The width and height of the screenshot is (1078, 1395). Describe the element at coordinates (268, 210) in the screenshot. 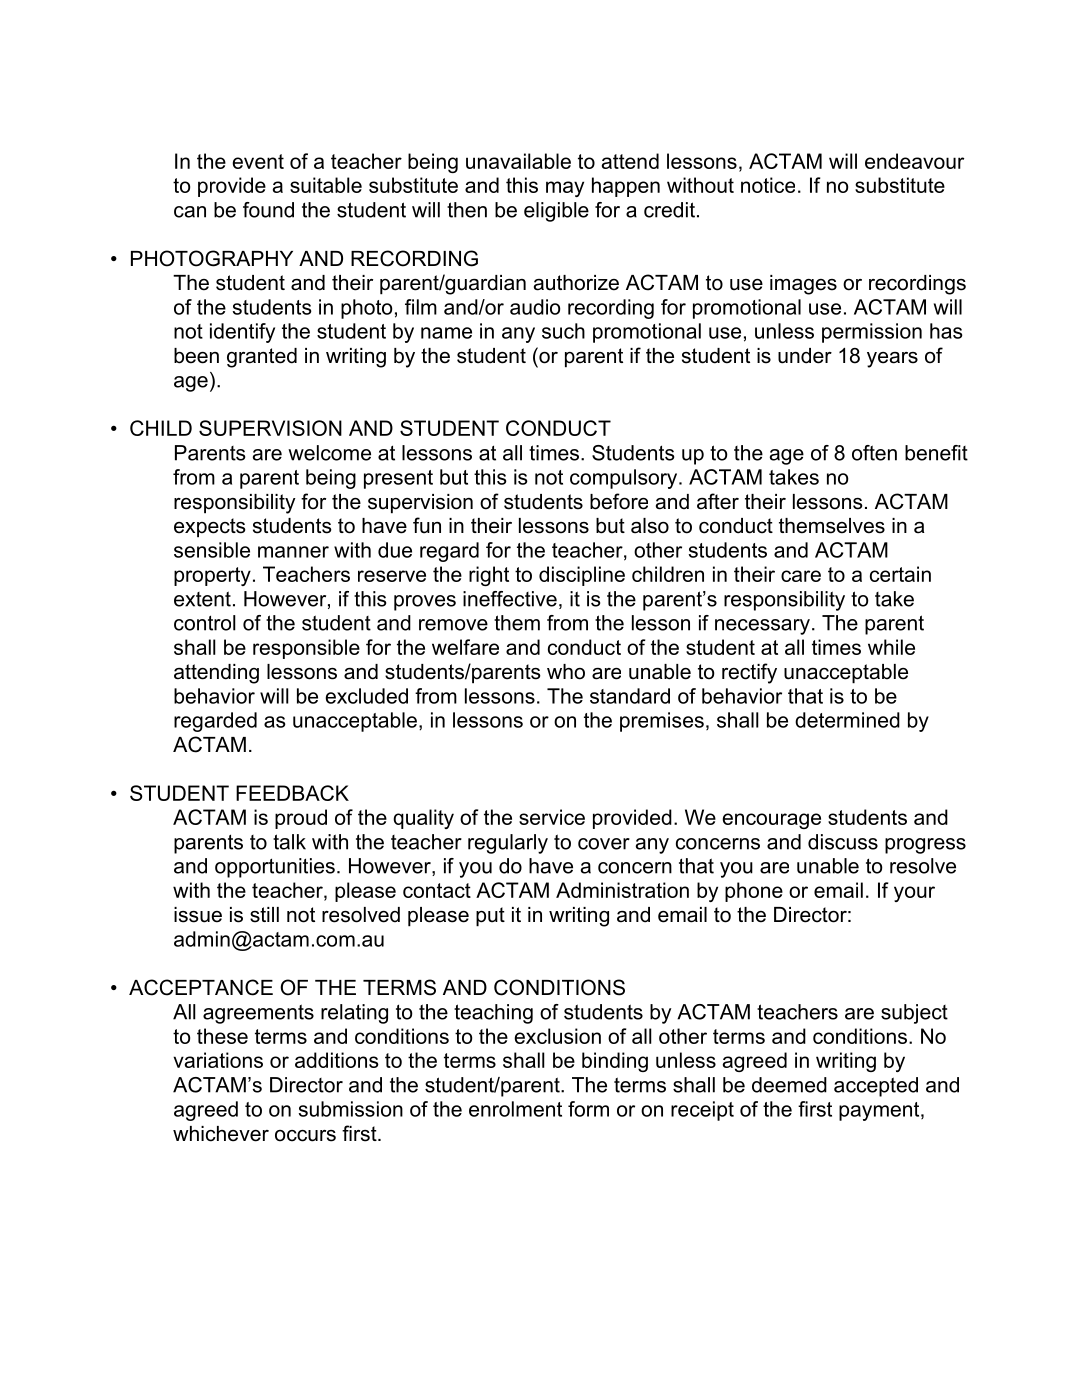

I see `found` at that location.
